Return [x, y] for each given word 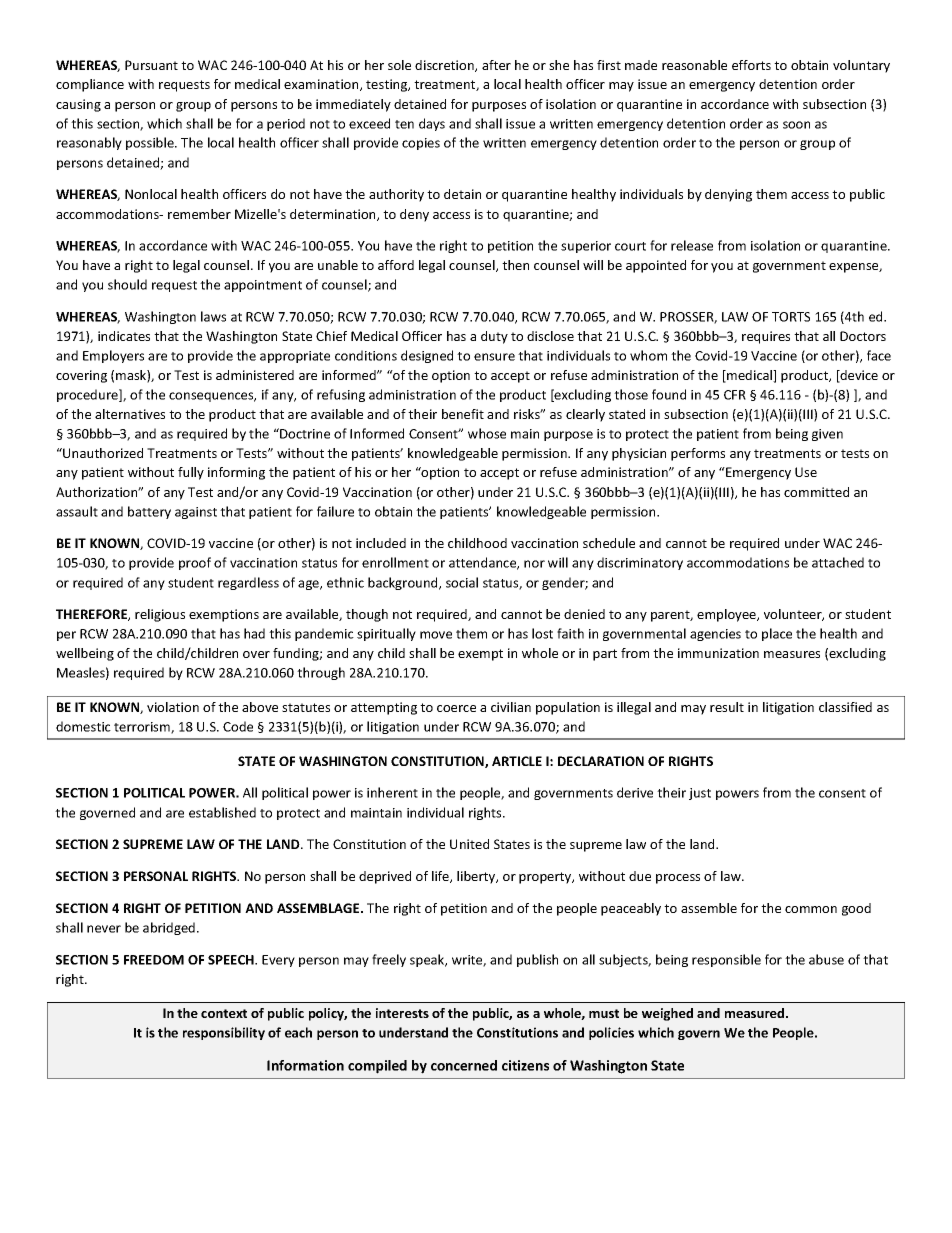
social [462, 582]
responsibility [224, 1033]
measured [756, 1013]
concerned [464, 1065]
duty [494, 337]
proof [195, 563]
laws [213, 316]
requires [766, 337]
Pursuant [151, 65]
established [222, 812]
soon [796, 125]
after [496, 65]
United [469, 844]
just [700, 794]
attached [838, 562]
